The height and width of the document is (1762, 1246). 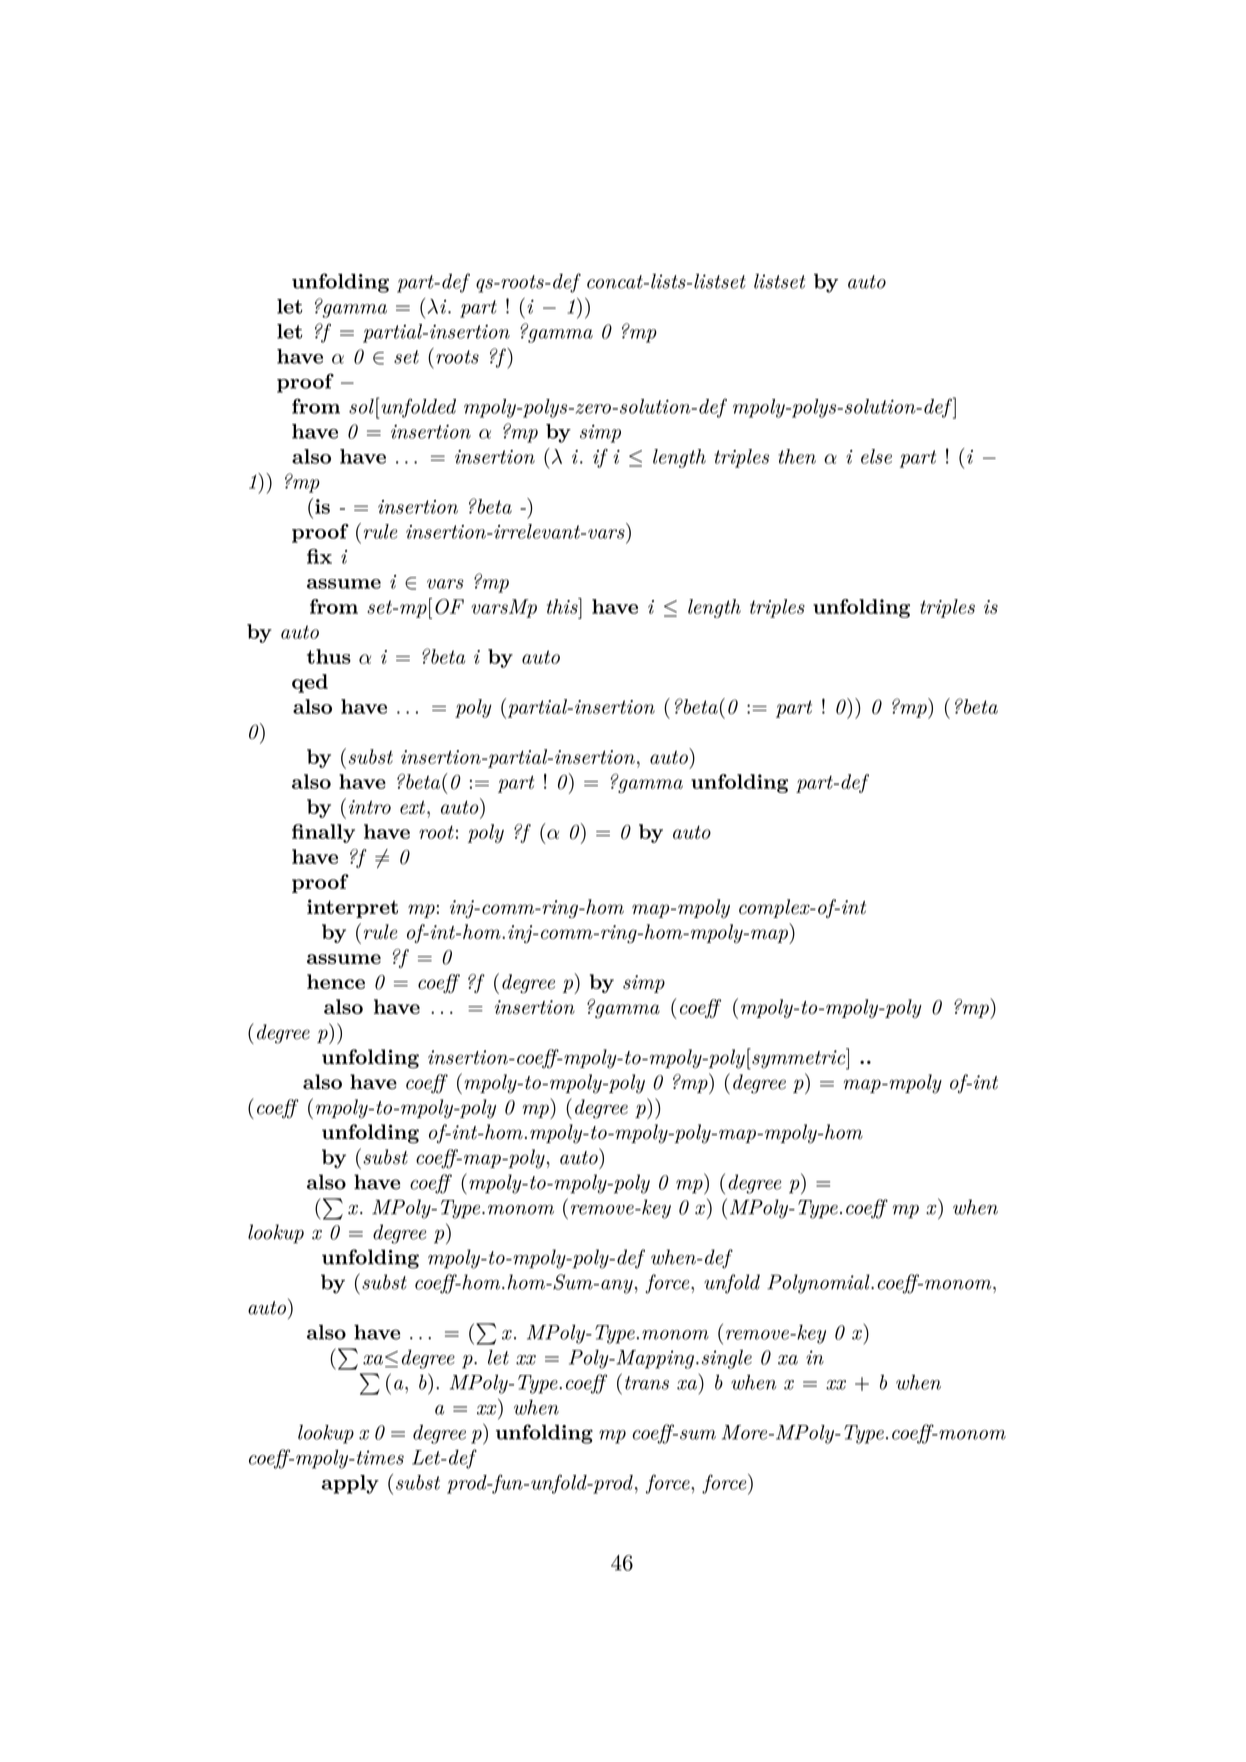 What do you see at coordinates (350, 1484) in the document?
I see `apply` at bounding box center [350, 1484].
